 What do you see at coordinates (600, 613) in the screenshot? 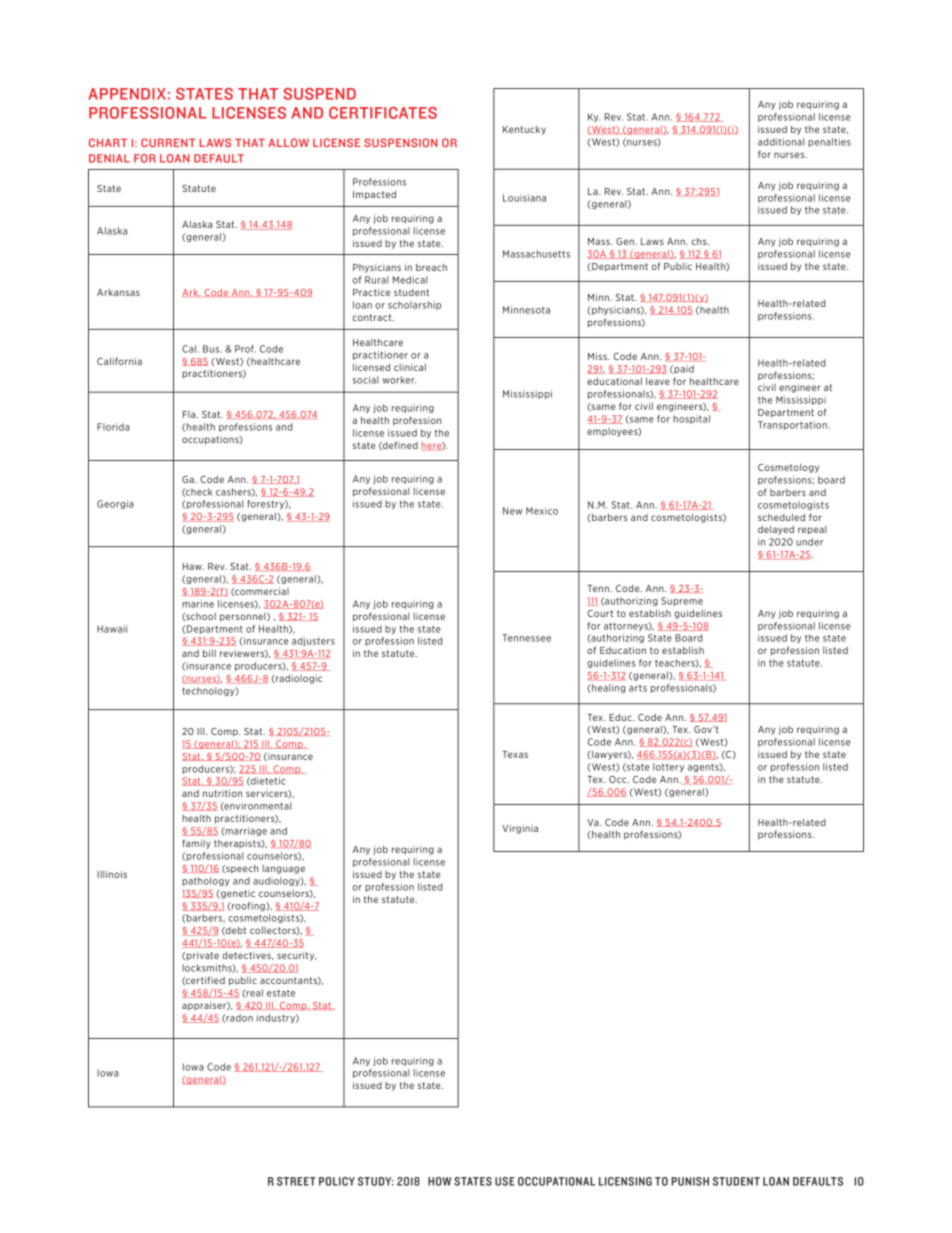
I see `Court` at bounding box center [600, 613].
